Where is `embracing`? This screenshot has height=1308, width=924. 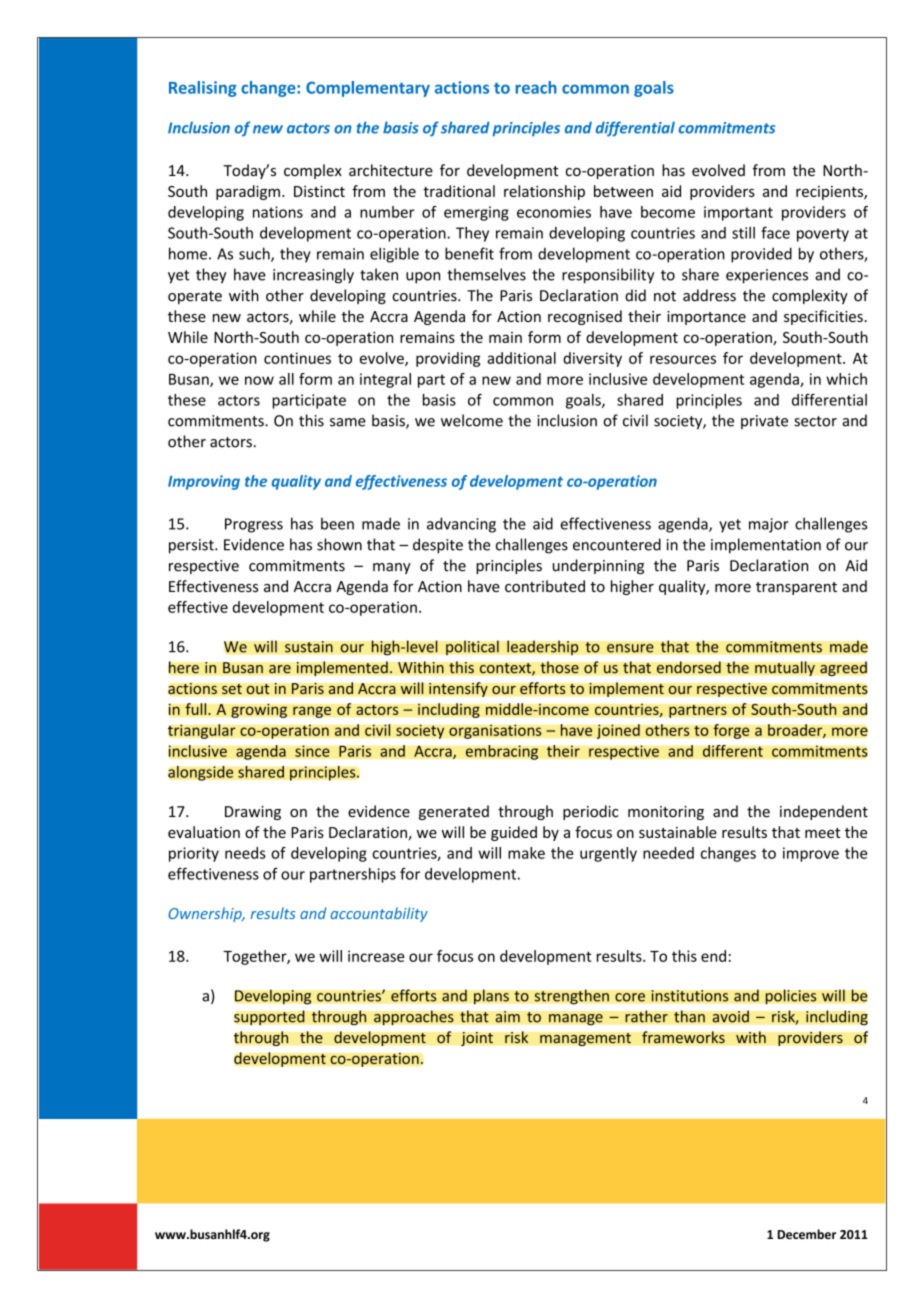
embracing is located at coordinates (502, 752).
